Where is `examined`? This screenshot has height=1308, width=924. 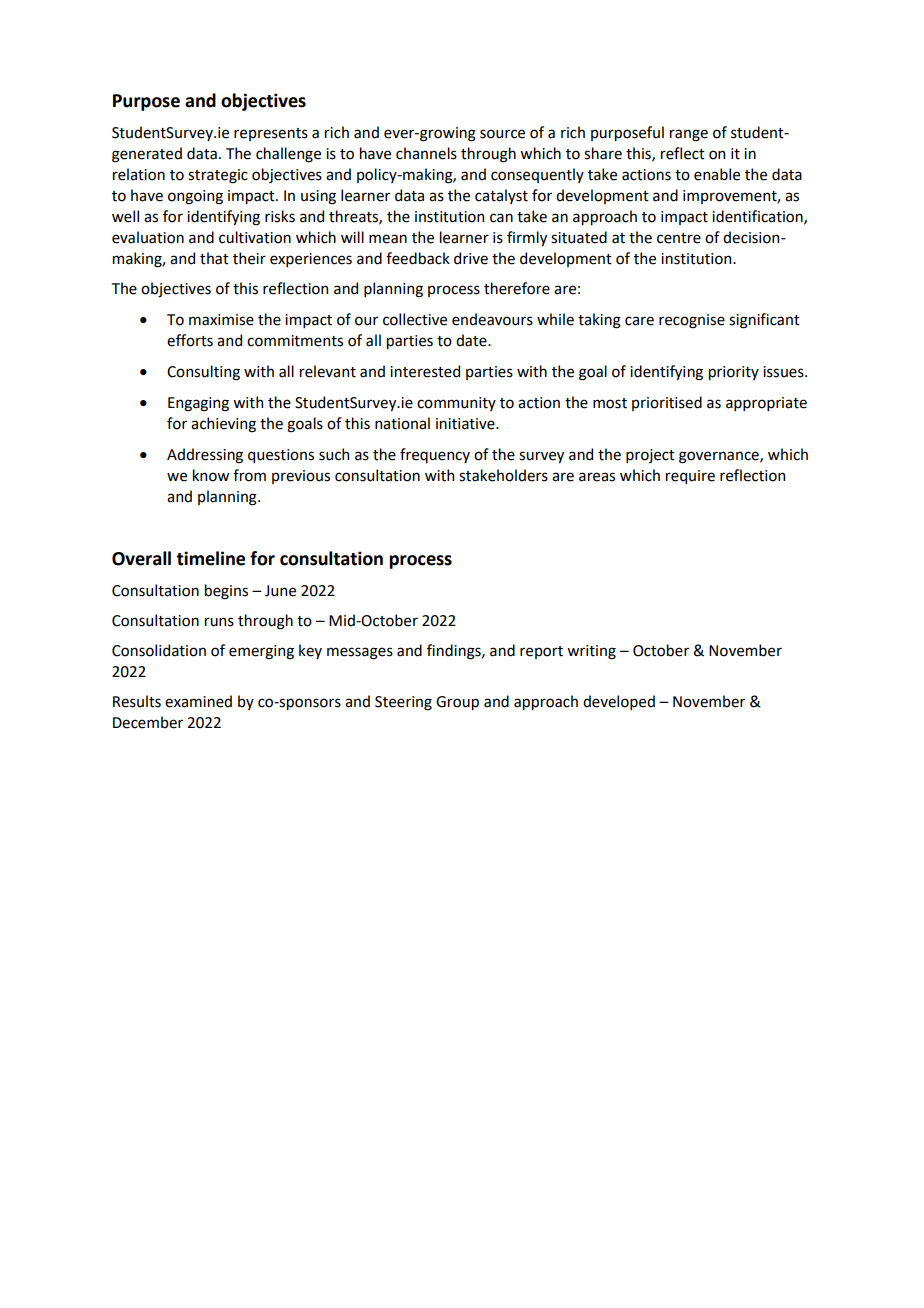
examined is located at coordinates (198, 701).
